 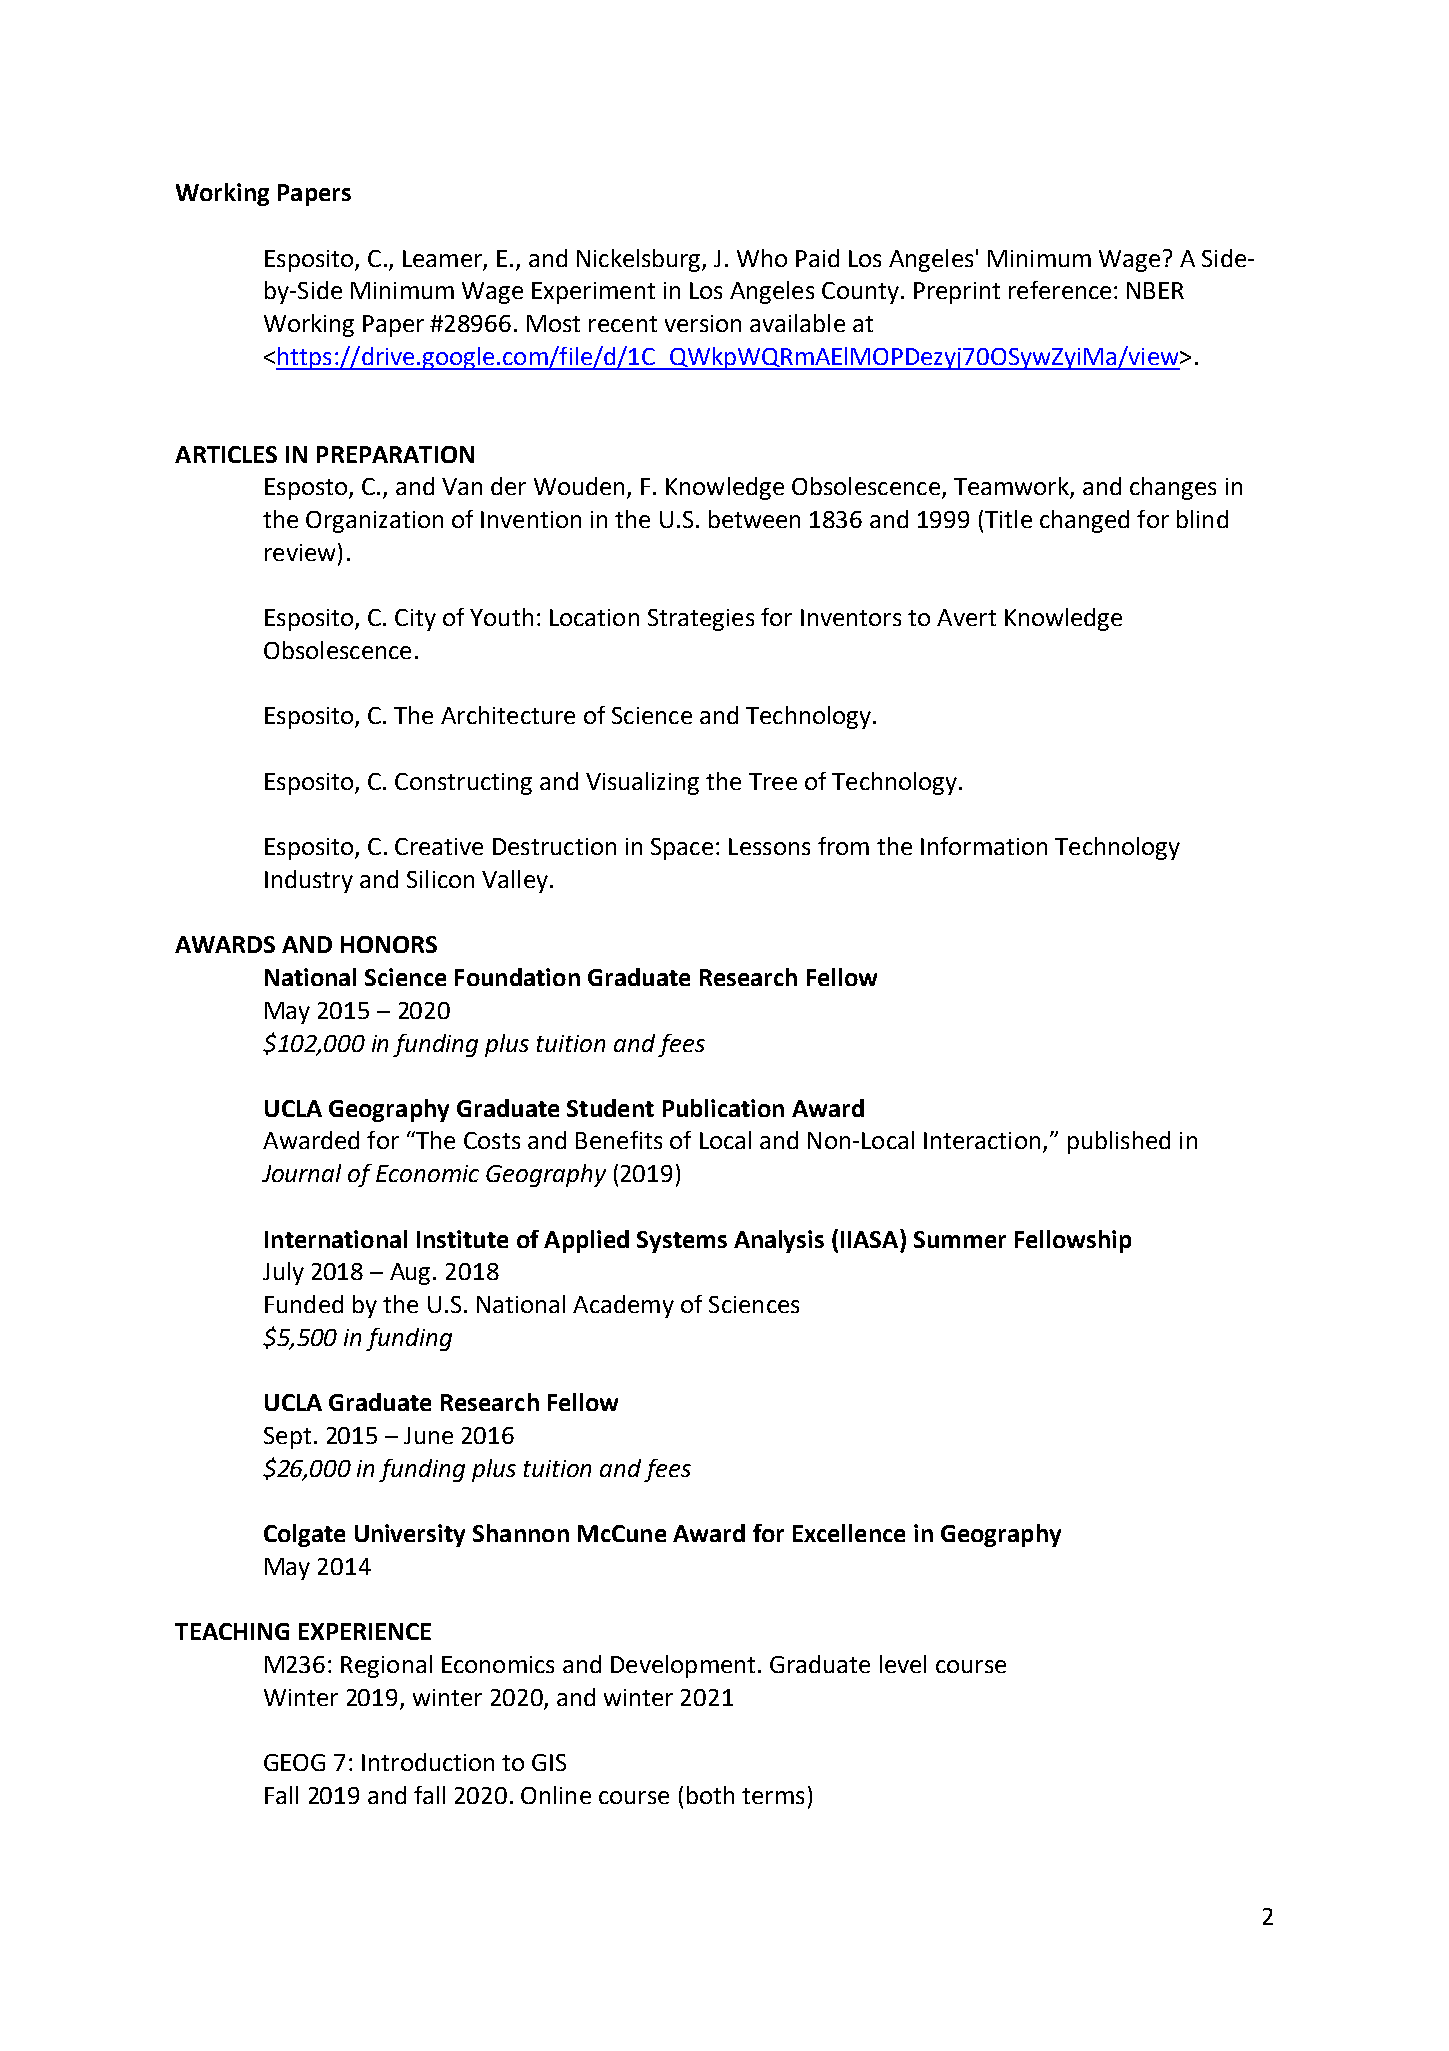 What do you see at coordinates (395, 454) in the screenshot?
I see `PREPARATION` at bounding box center [395, 454].
